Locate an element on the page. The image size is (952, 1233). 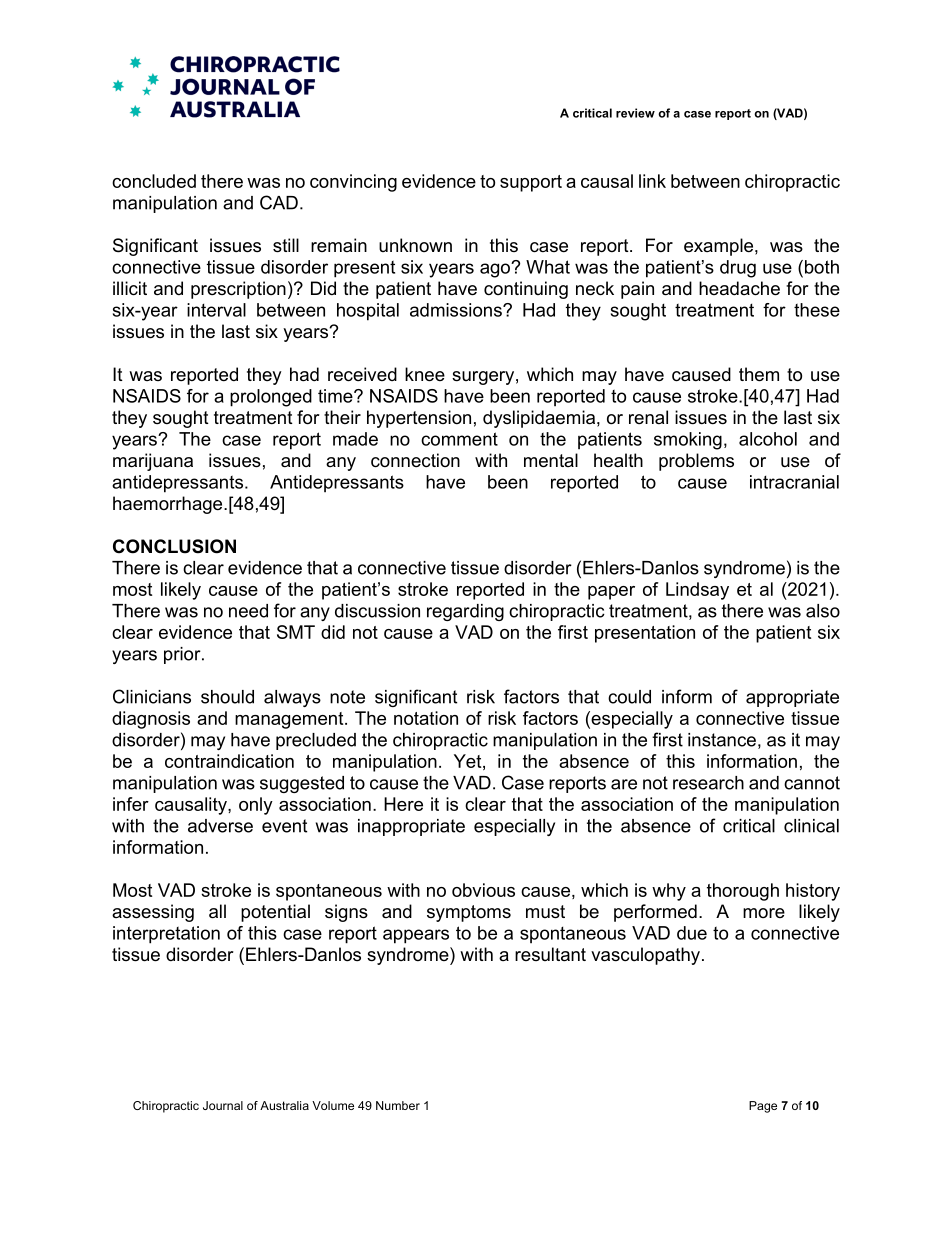
need is located at coordinates (248, 611).
